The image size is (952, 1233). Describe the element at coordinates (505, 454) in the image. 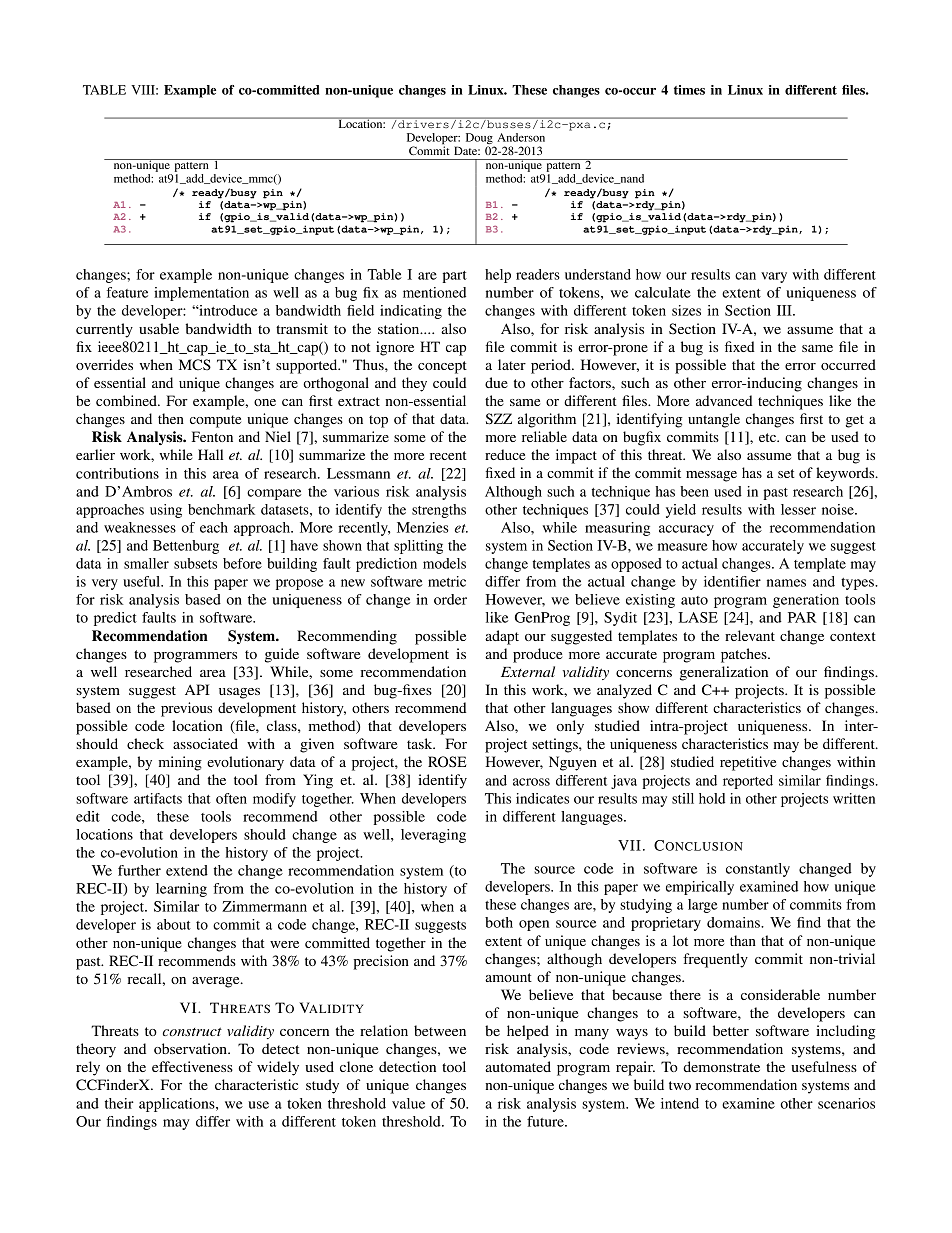

I see `reduce` at that location.
